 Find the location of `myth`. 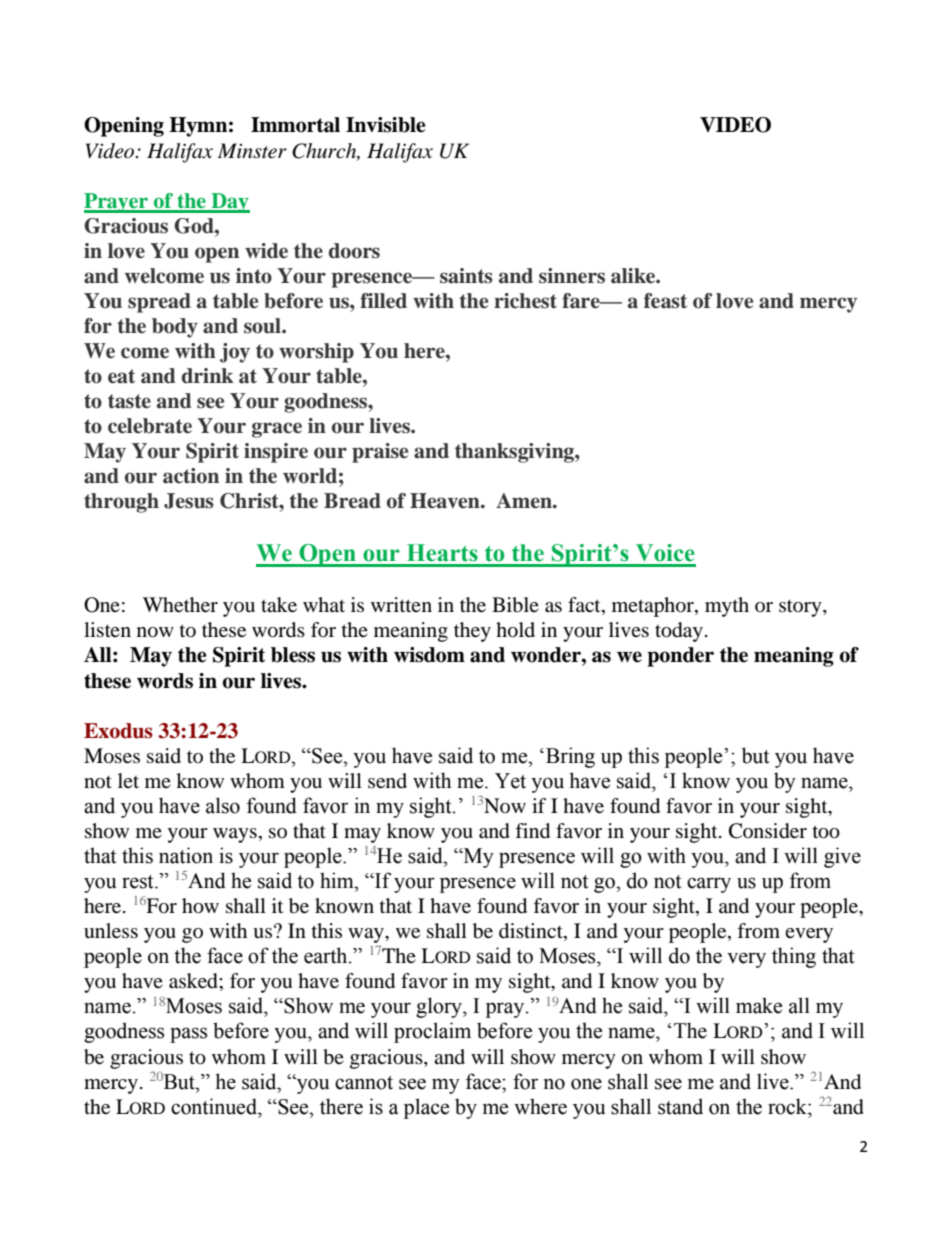

myth is located at coordinates (727, 607).
